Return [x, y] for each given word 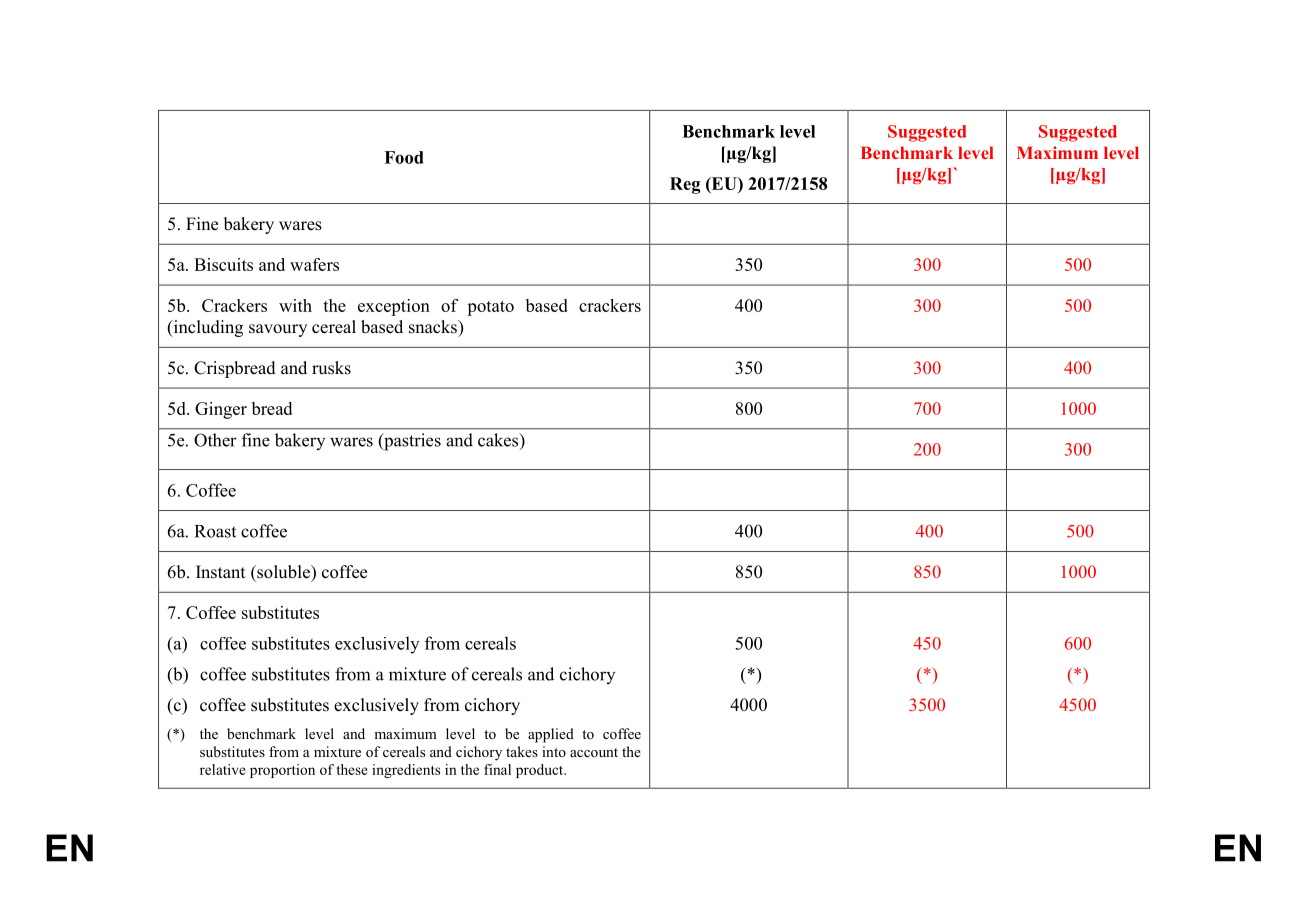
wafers [314, 264]
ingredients [406, 771]
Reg [685, 185]
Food [404, 157]
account [594, 752]
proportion [282, 771]
